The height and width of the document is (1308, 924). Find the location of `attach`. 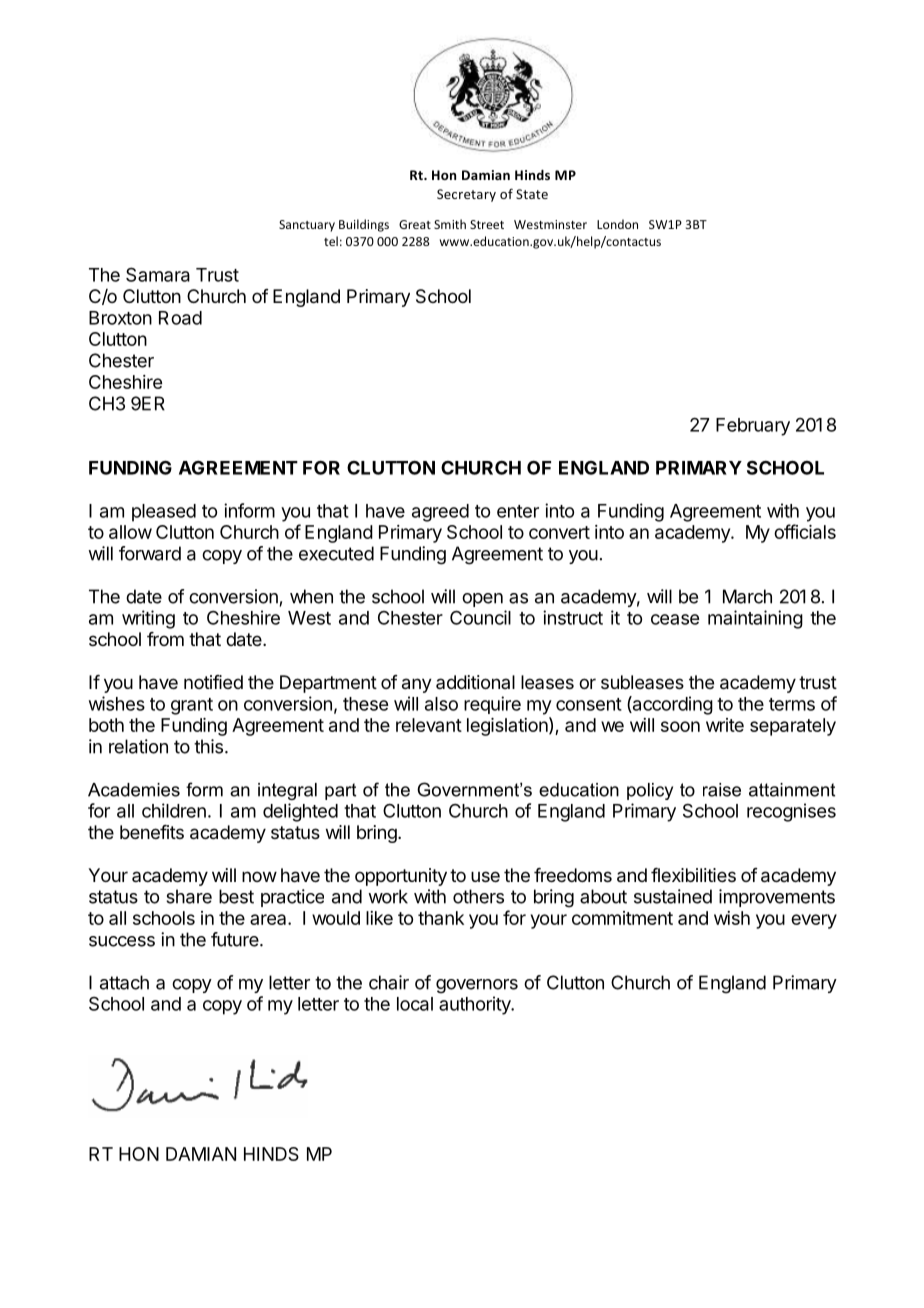

attach is located at coordinates (124, 982).
